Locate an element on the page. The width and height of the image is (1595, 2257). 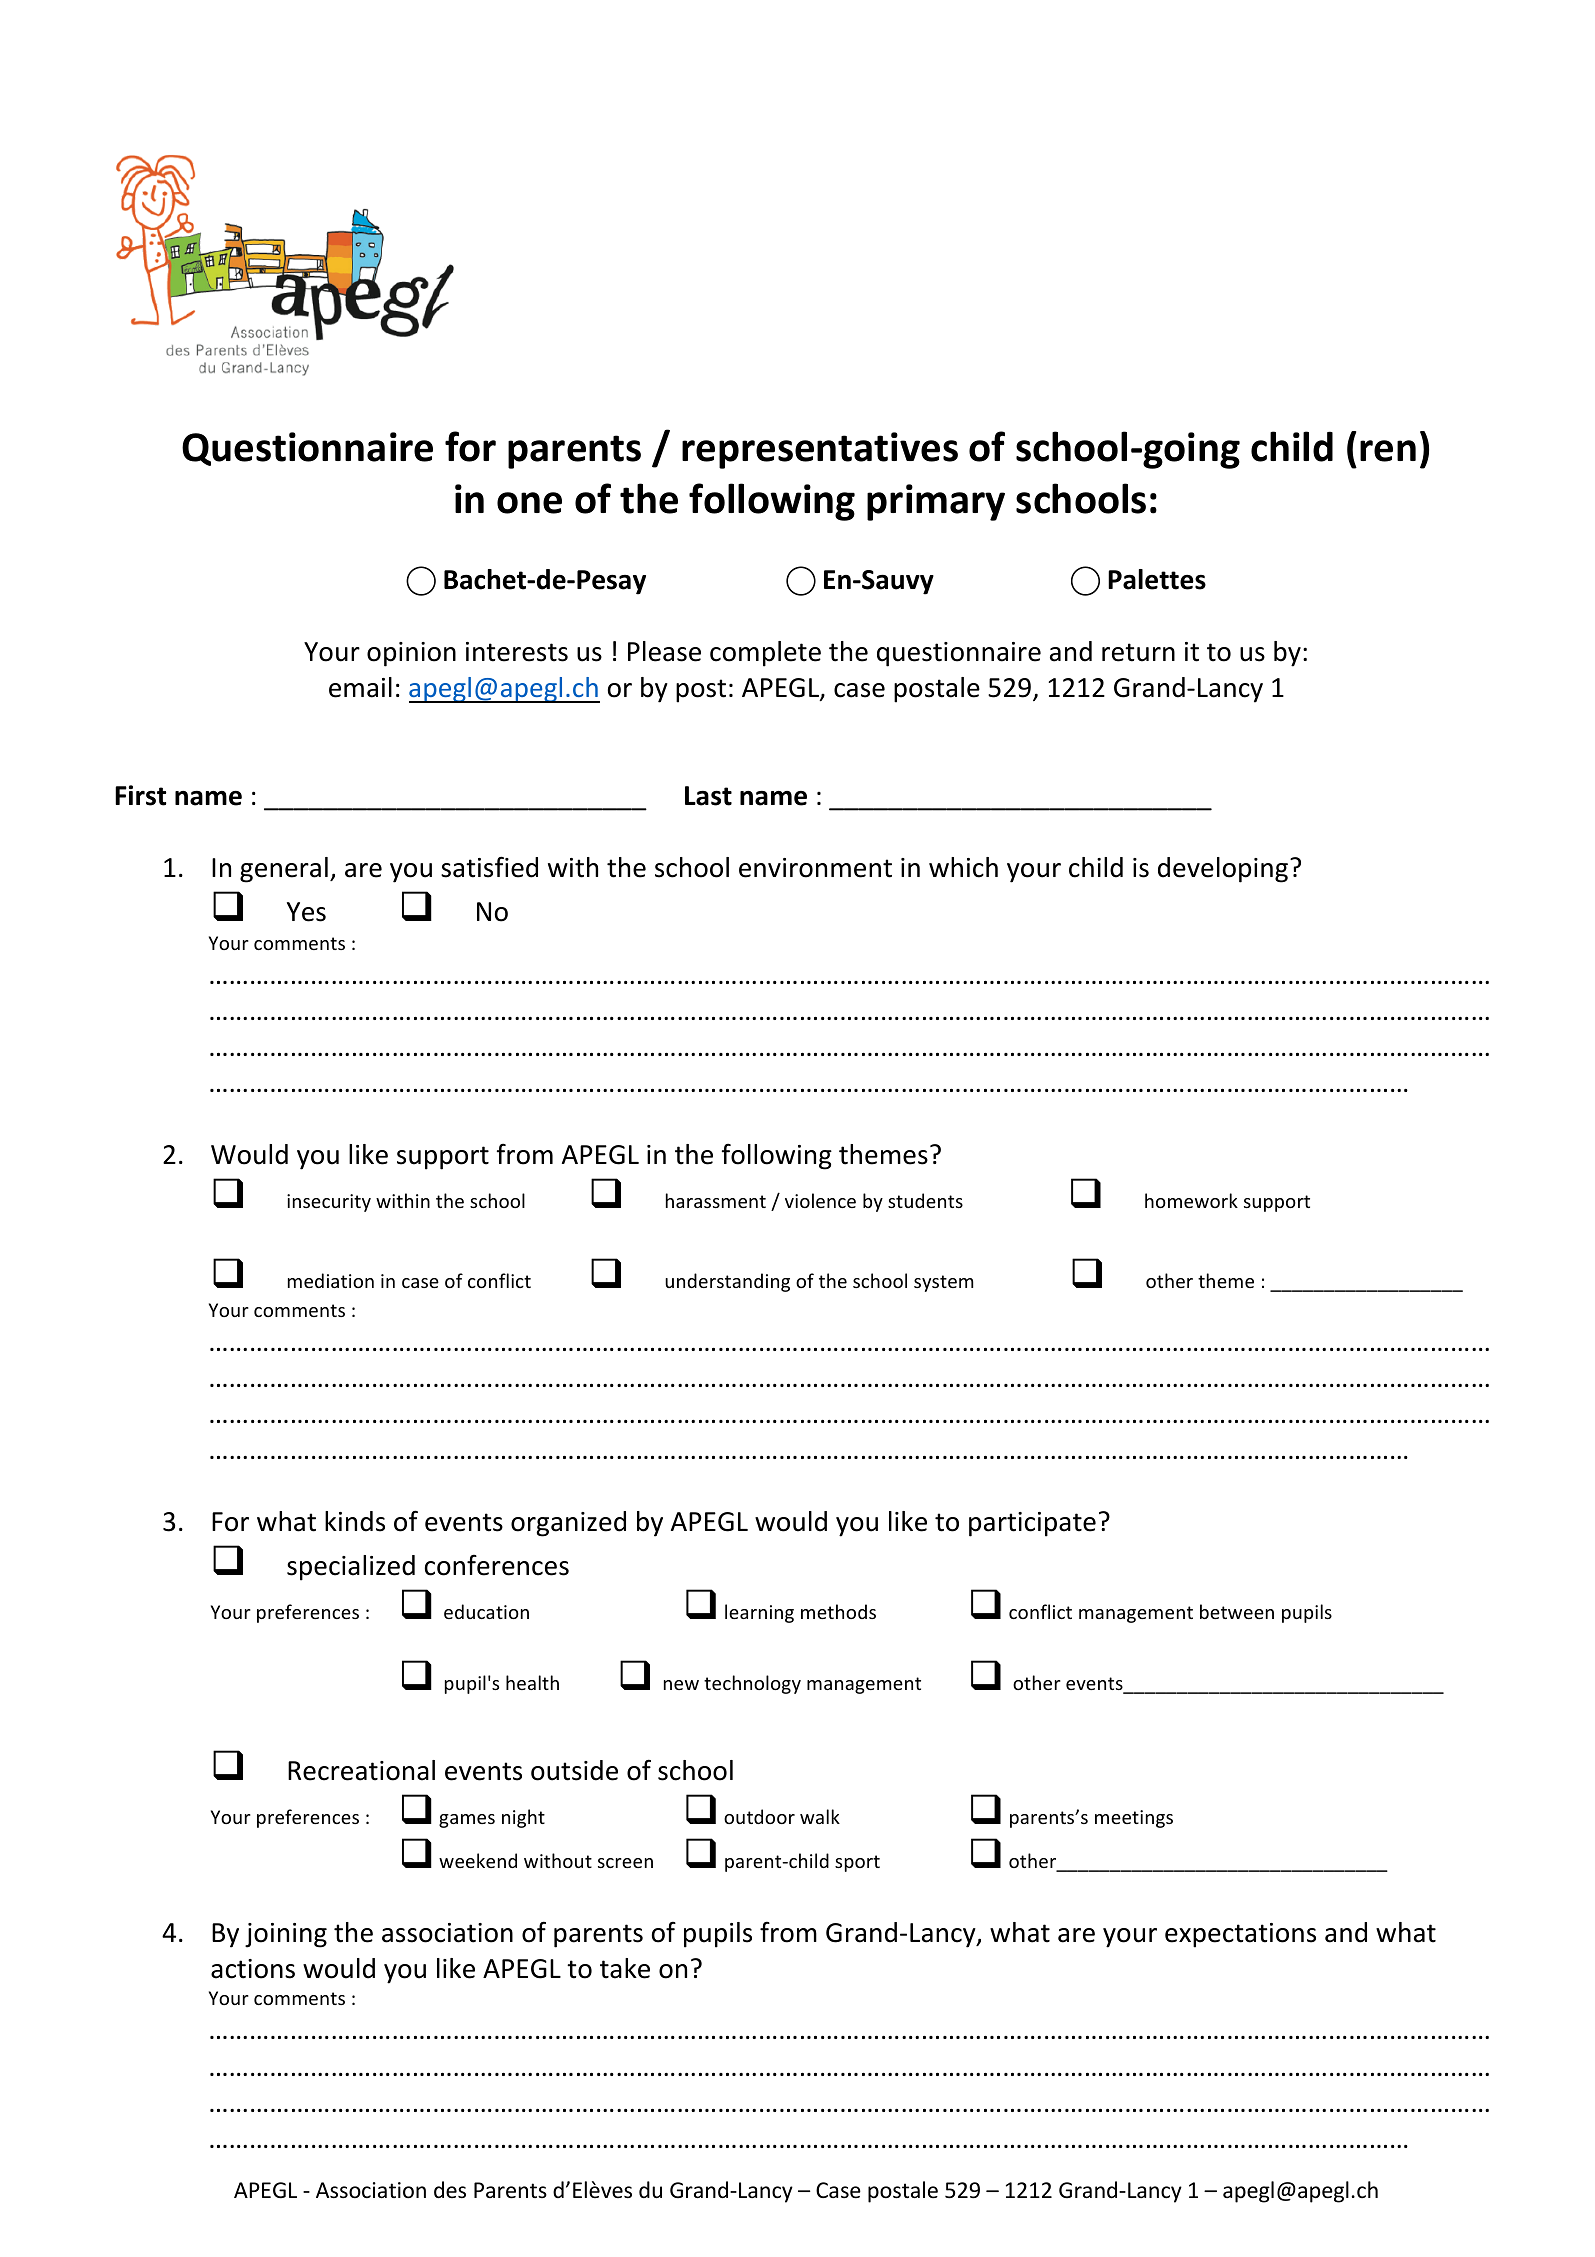
representatives is located at coordinates (820, 450).
